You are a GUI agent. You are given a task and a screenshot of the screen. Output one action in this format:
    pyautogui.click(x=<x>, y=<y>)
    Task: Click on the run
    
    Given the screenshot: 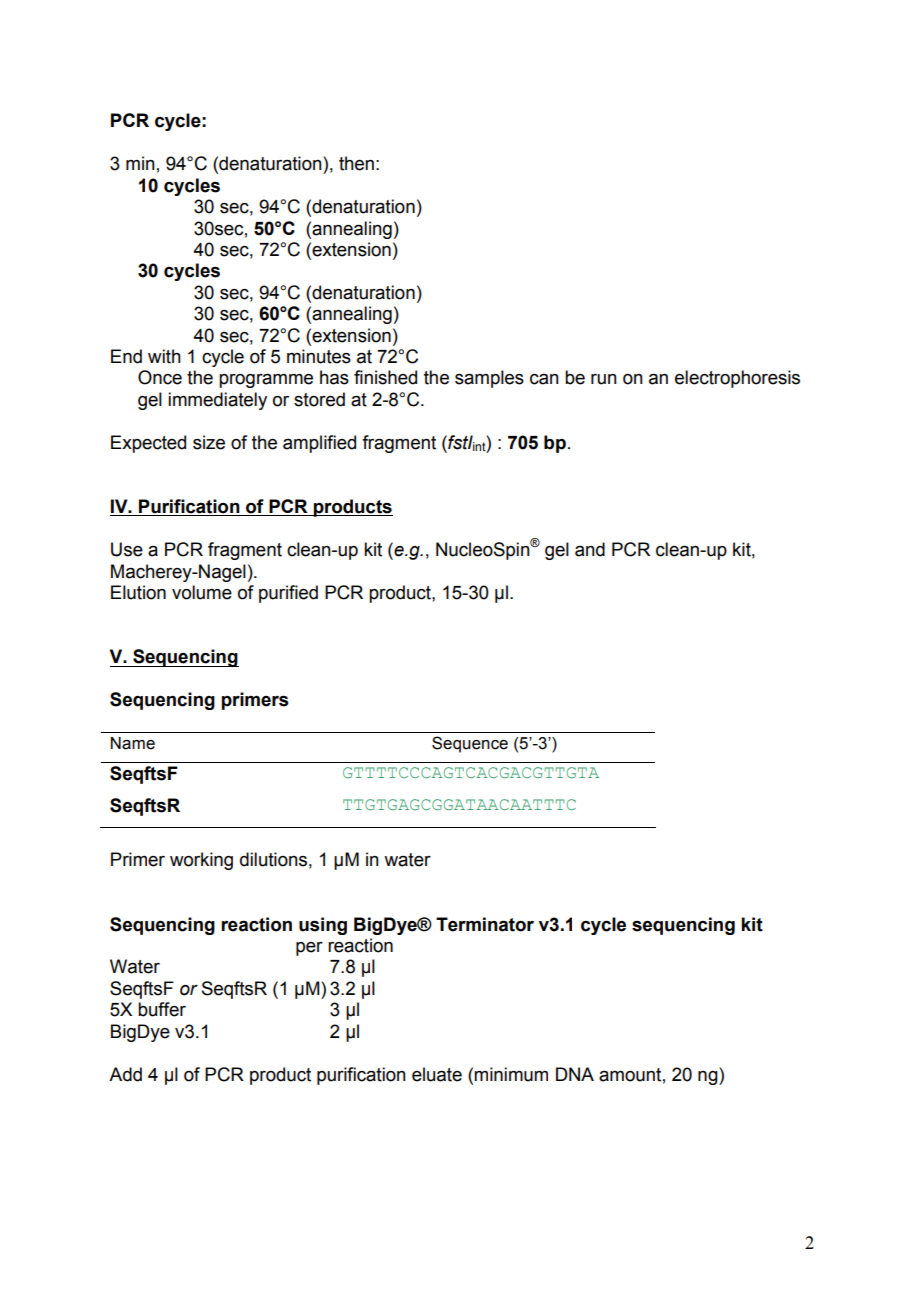 What is the action you would take?
    pyautogui.click(x=604, y=379)
